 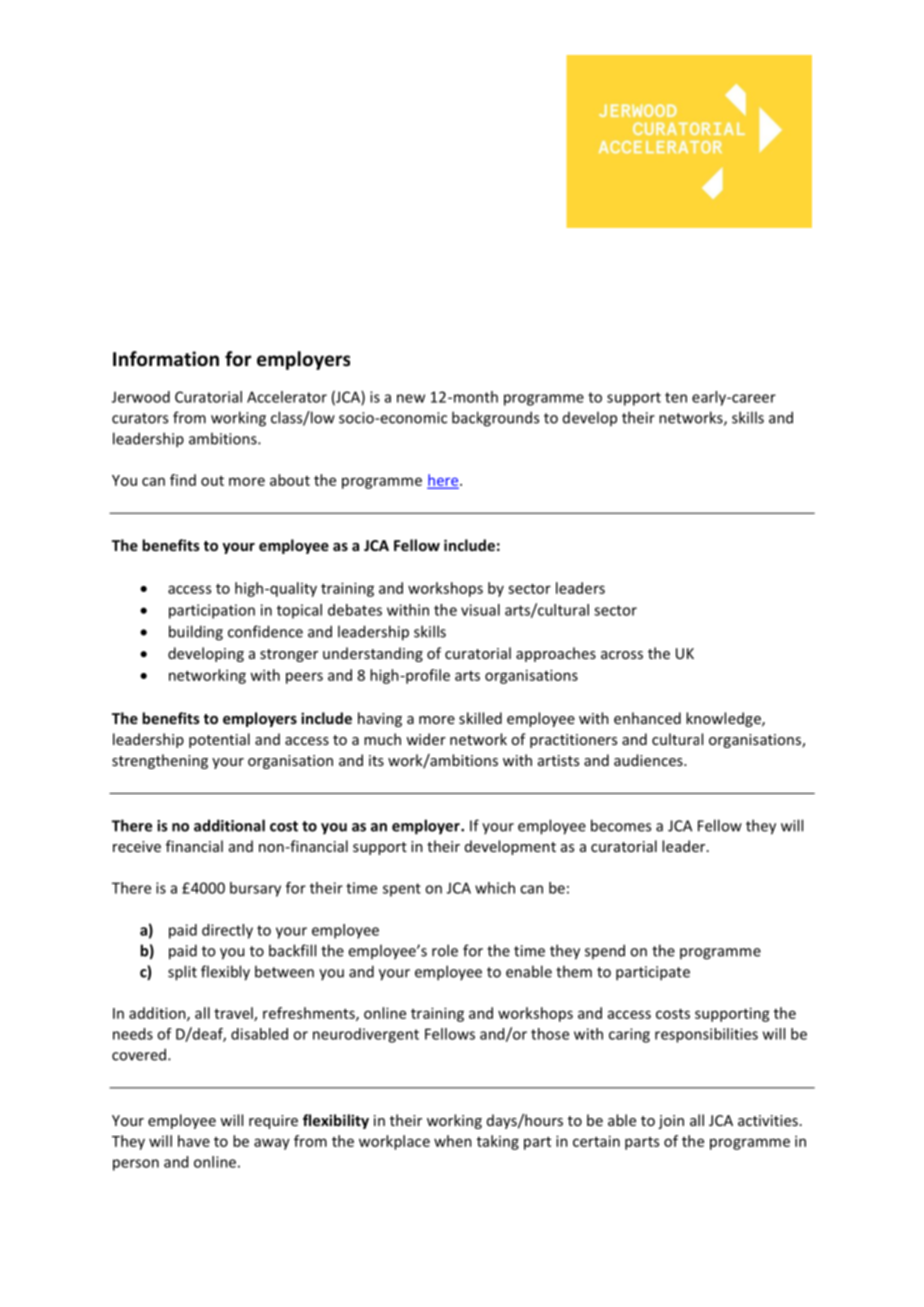 I want to click on new, so click(x=411, y=398).
